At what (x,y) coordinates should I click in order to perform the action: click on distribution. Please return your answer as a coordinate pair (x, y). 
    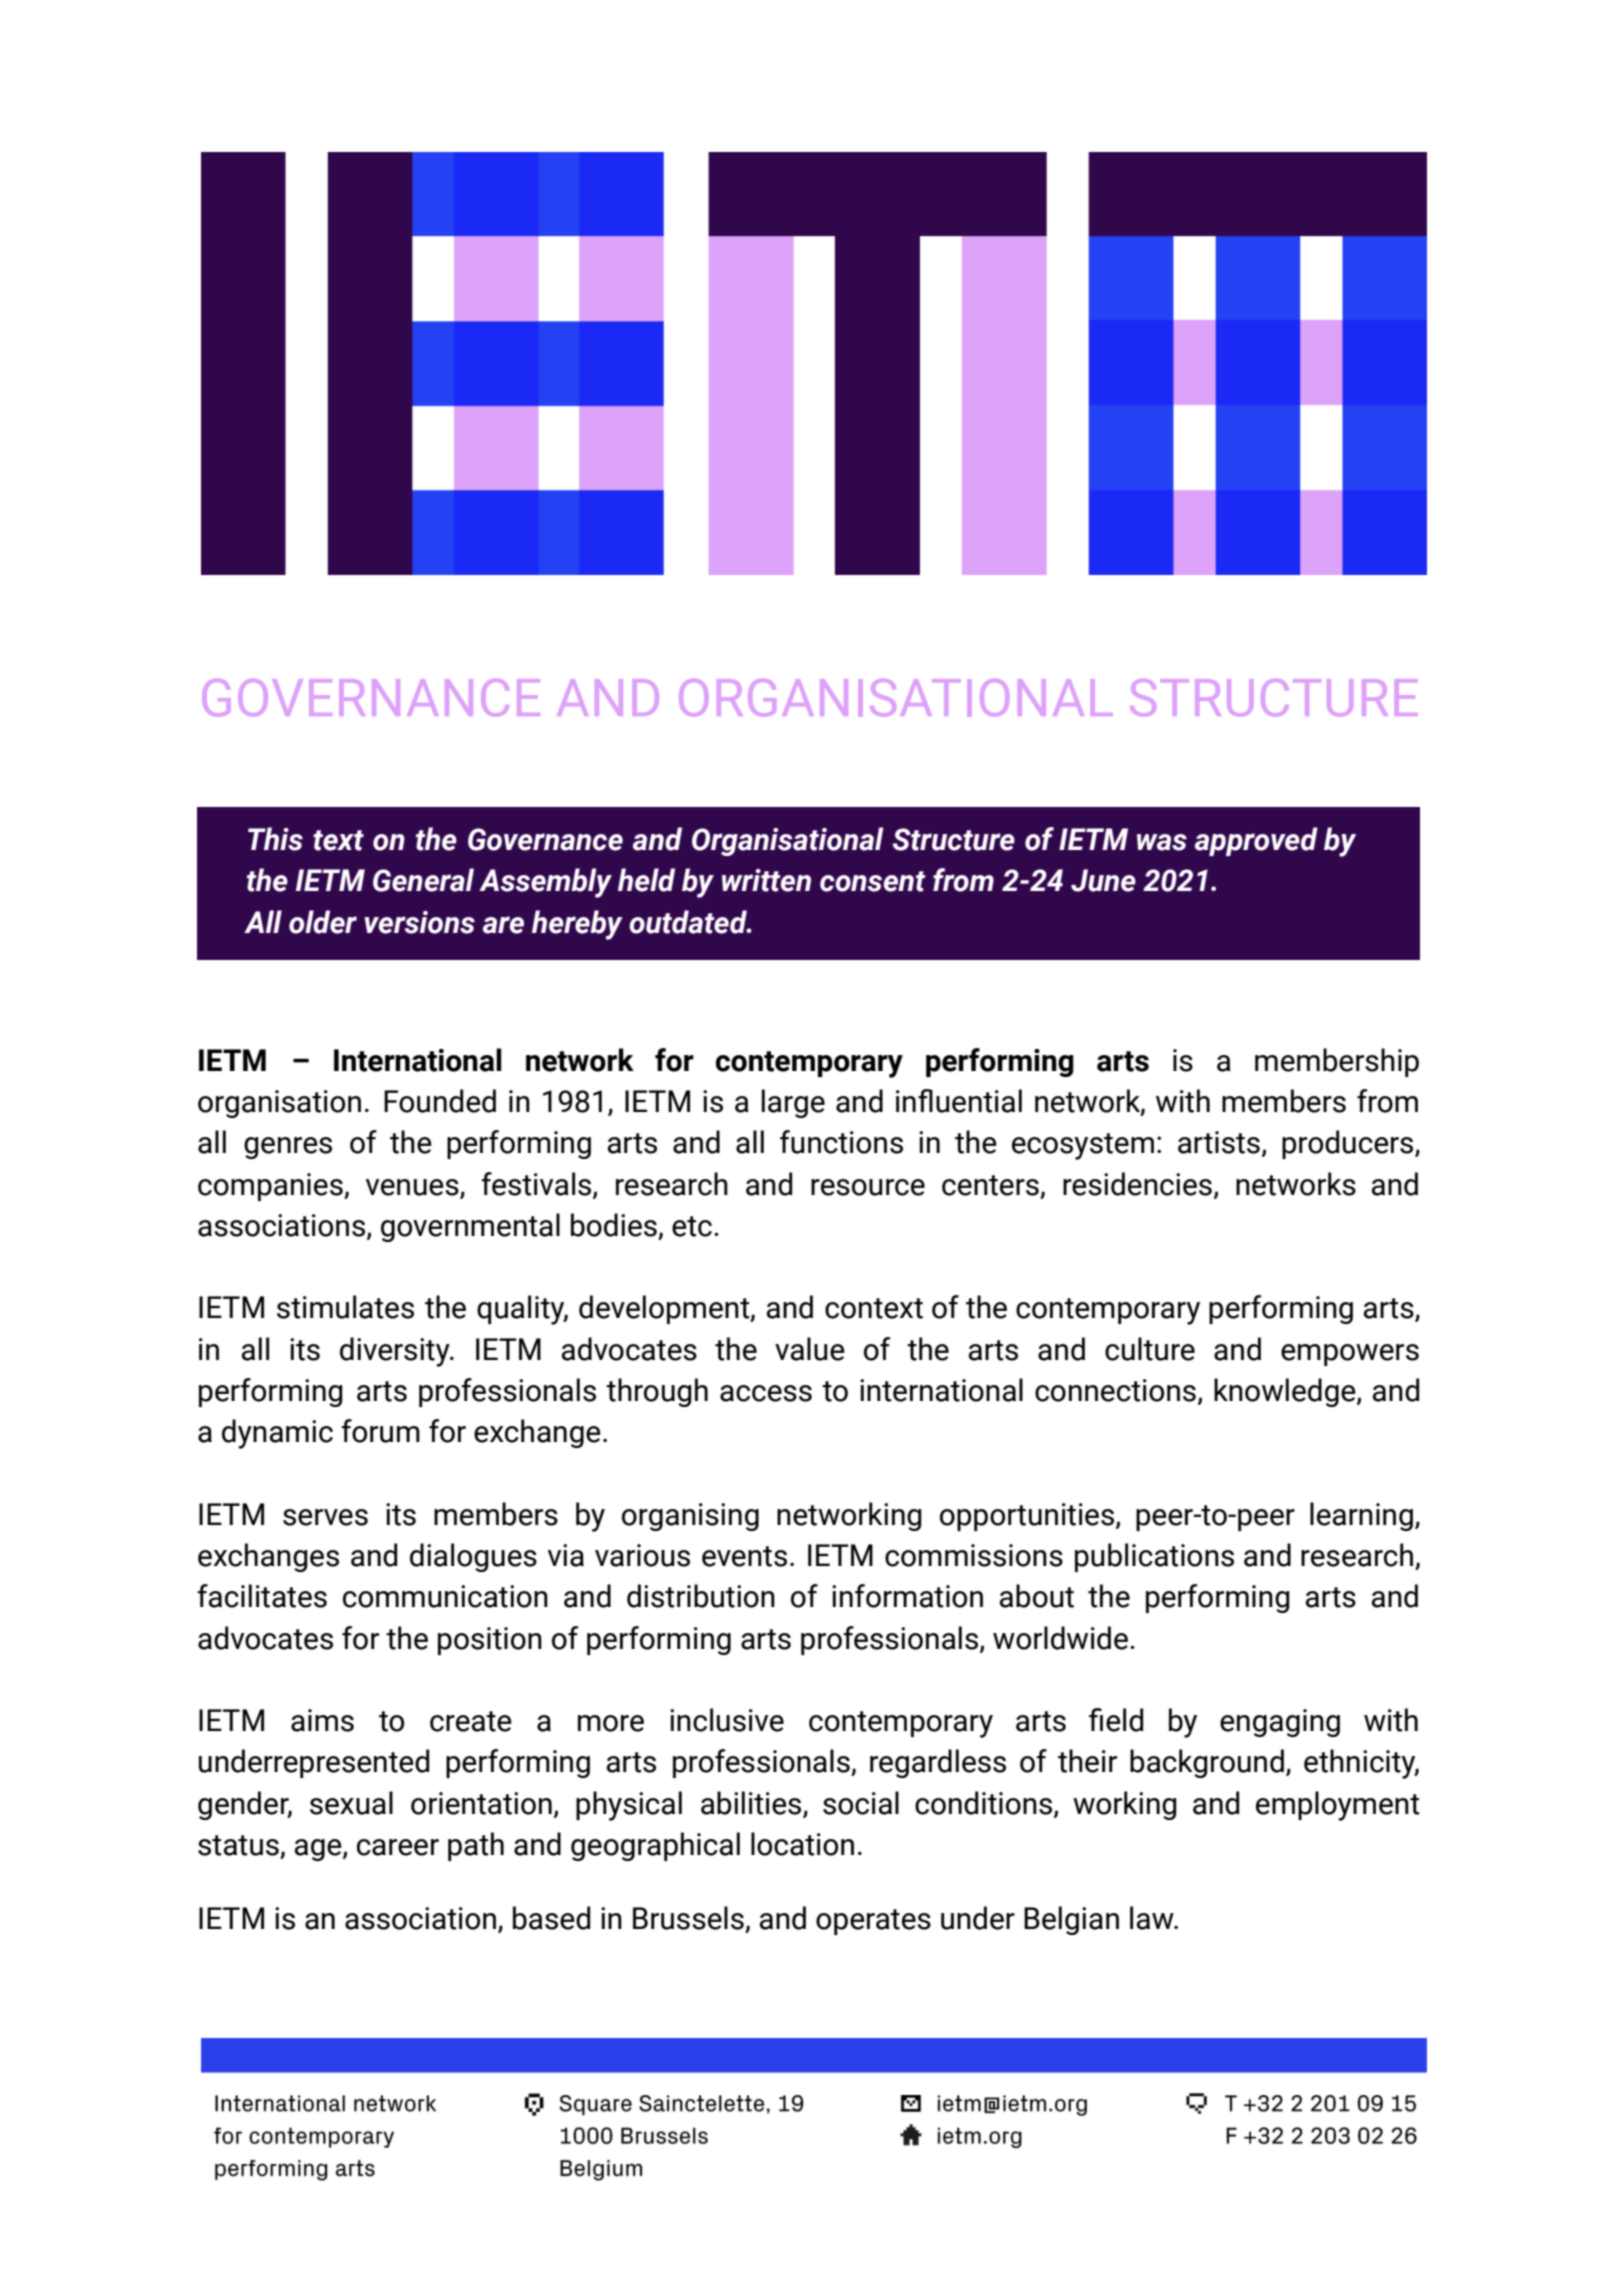
    Looking at the image, I should click on (701, 1596).
